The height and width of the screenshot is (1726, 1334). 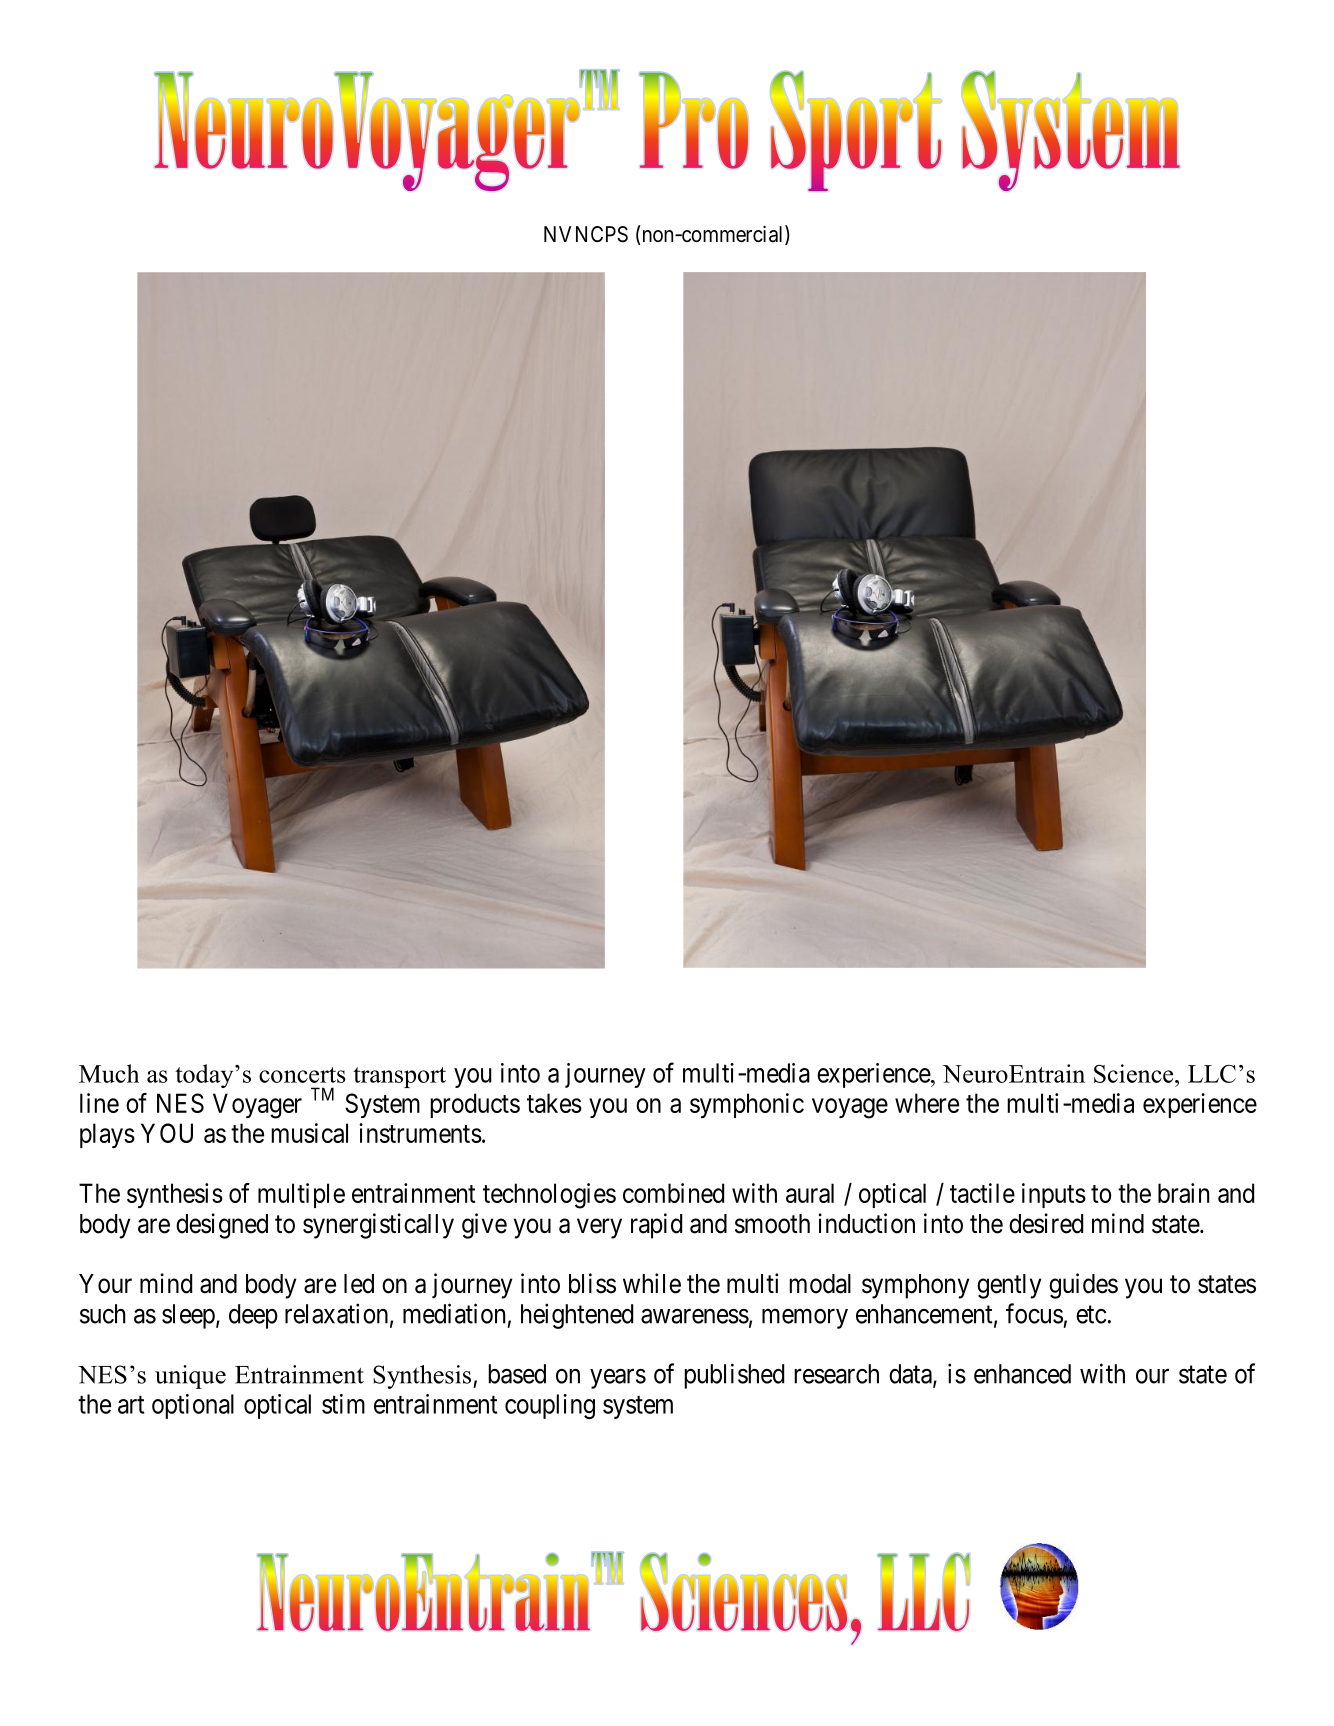 I want to click on very, so click(x=599, y=1228).
